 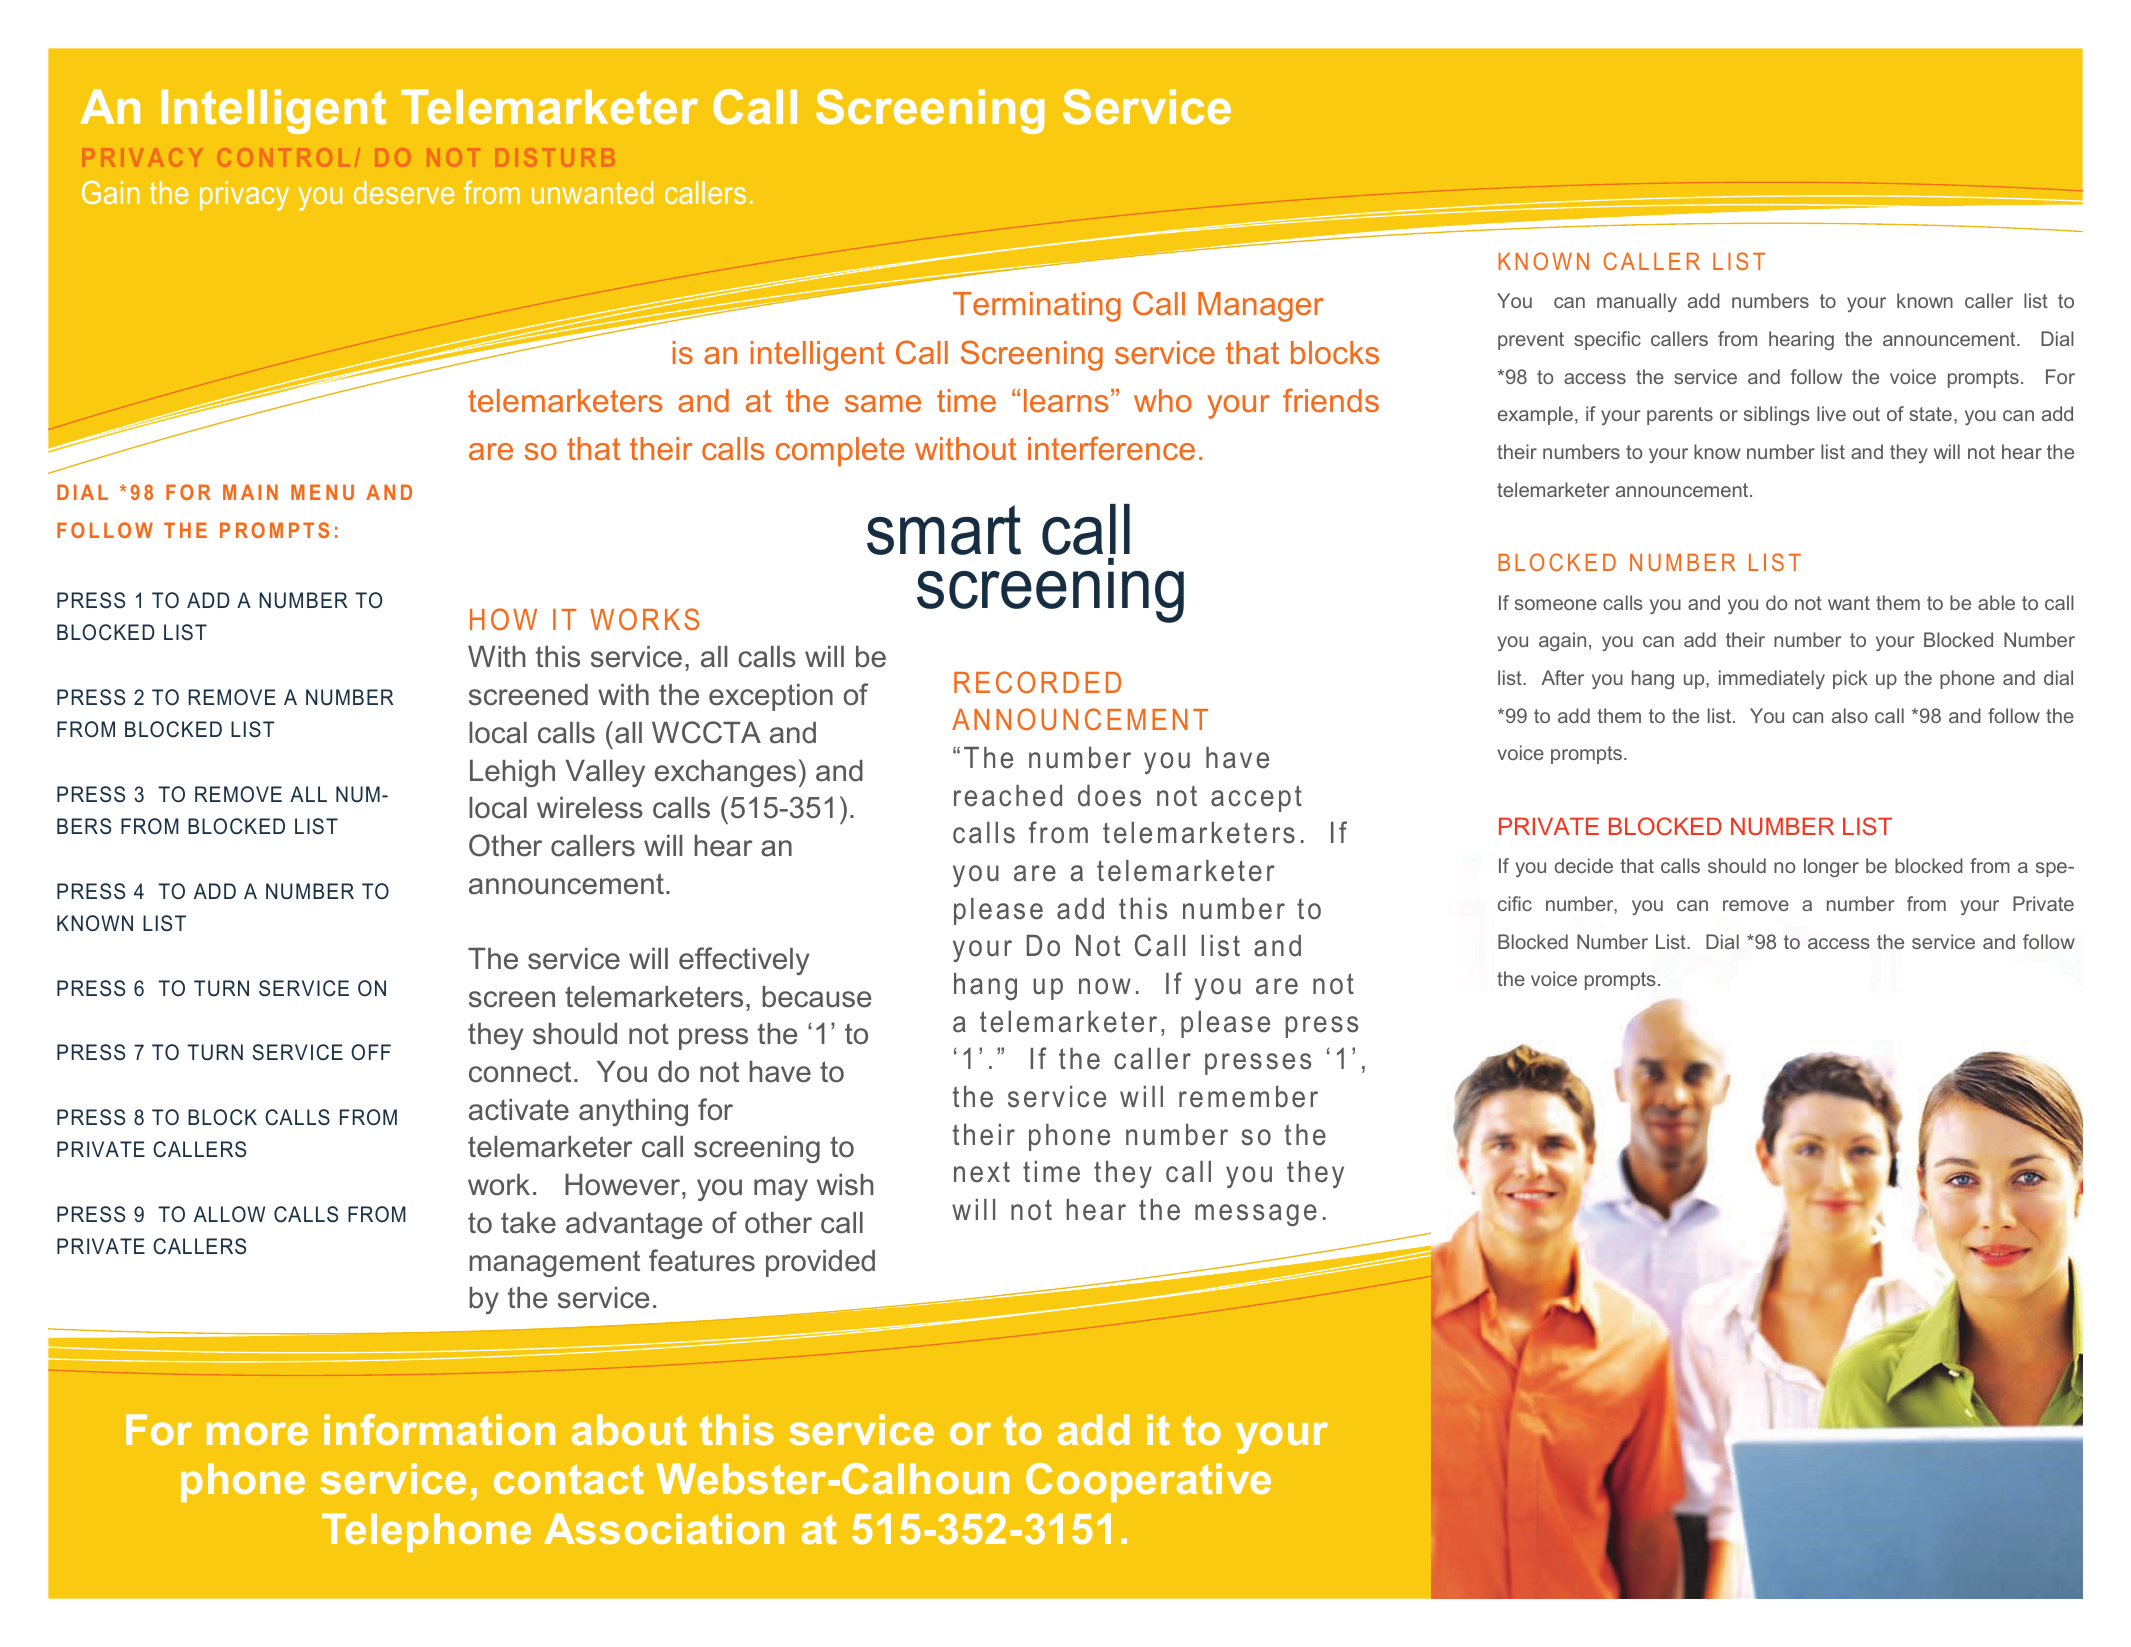 I want to click on immediately, so click(x=1772, y=679).
